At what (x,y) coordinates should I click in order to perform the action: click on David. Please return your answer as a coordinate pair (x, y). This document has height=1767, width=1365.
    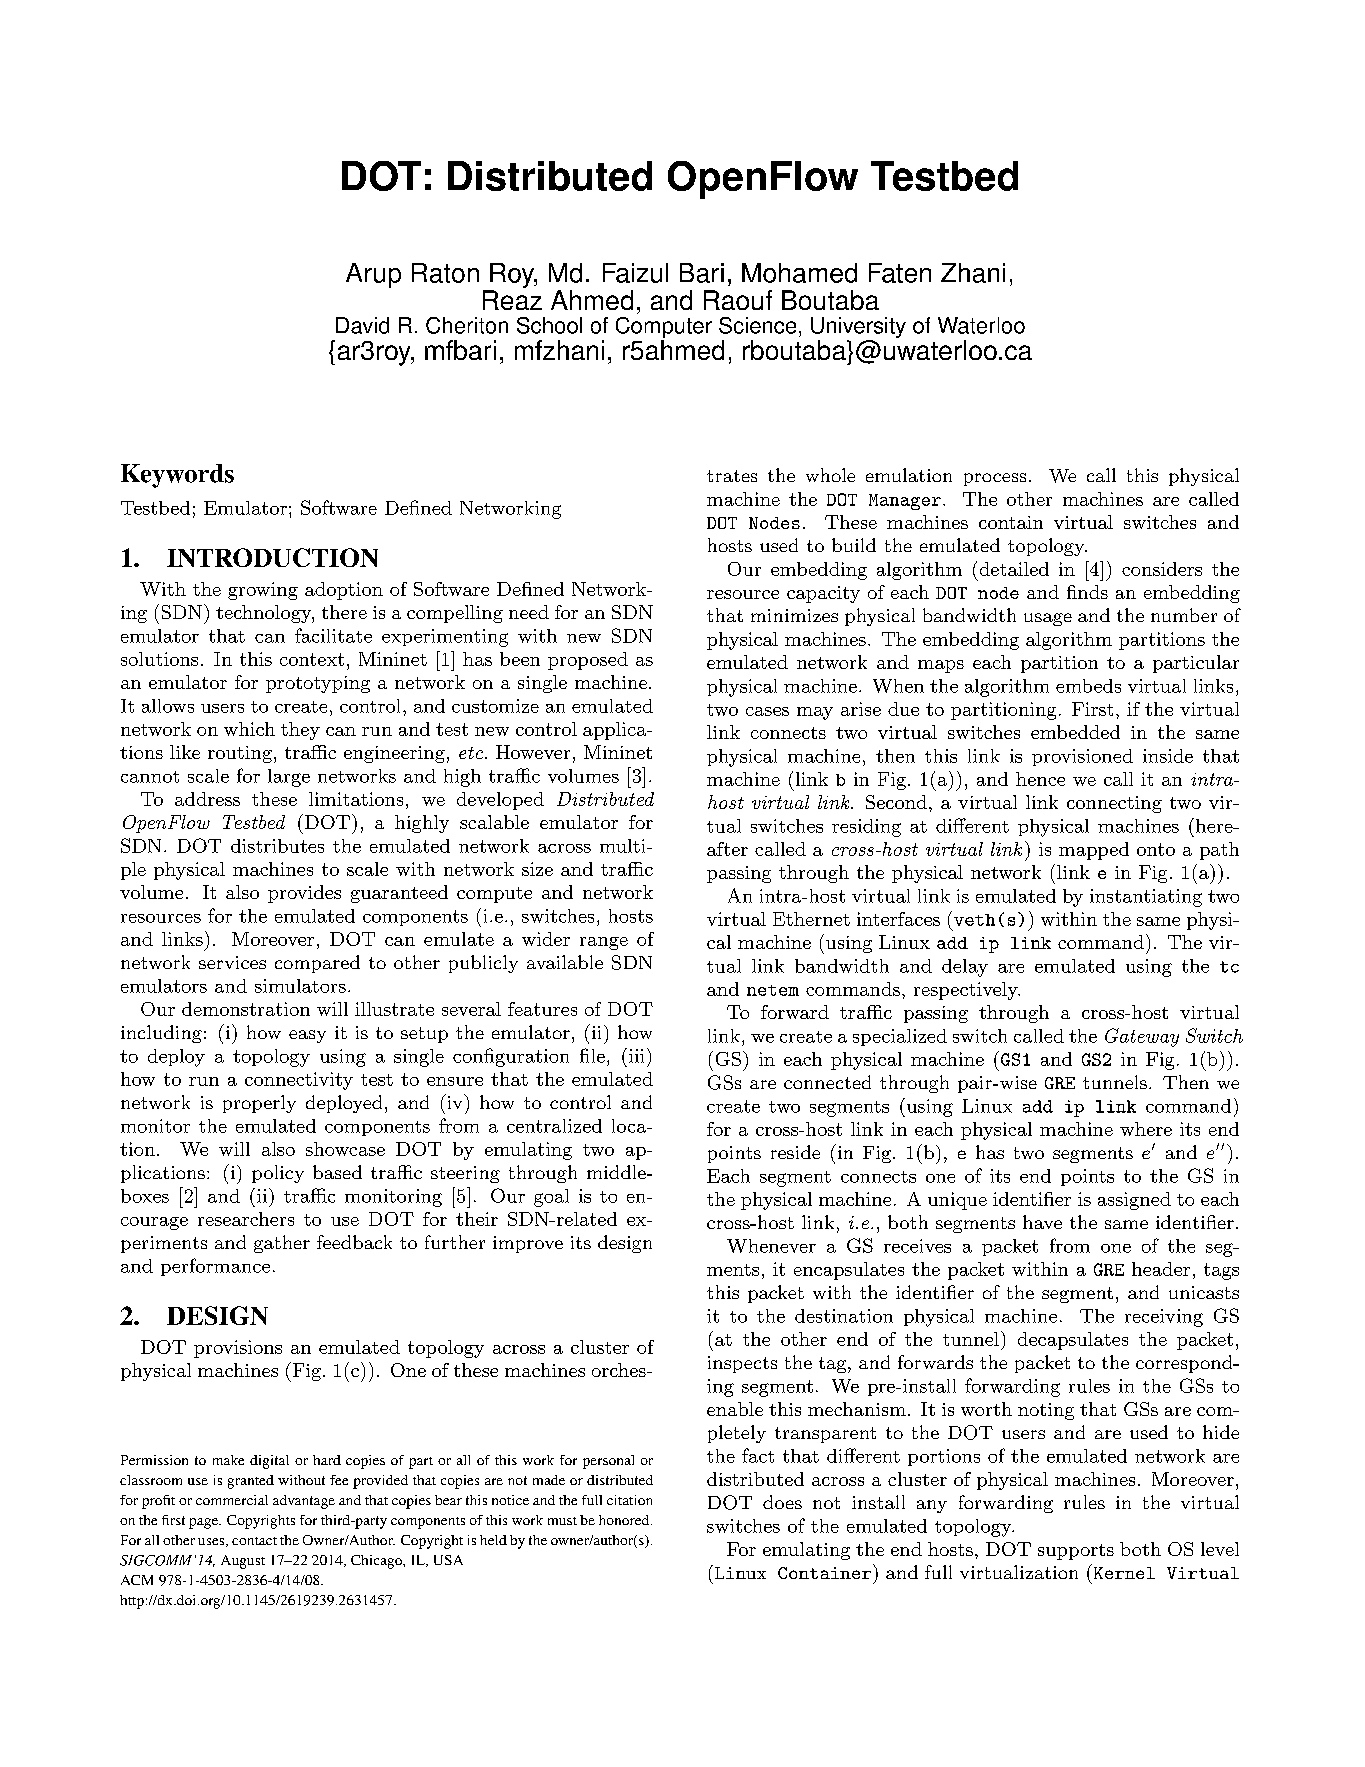
    Looking at the image, I should click on (362, 325).
